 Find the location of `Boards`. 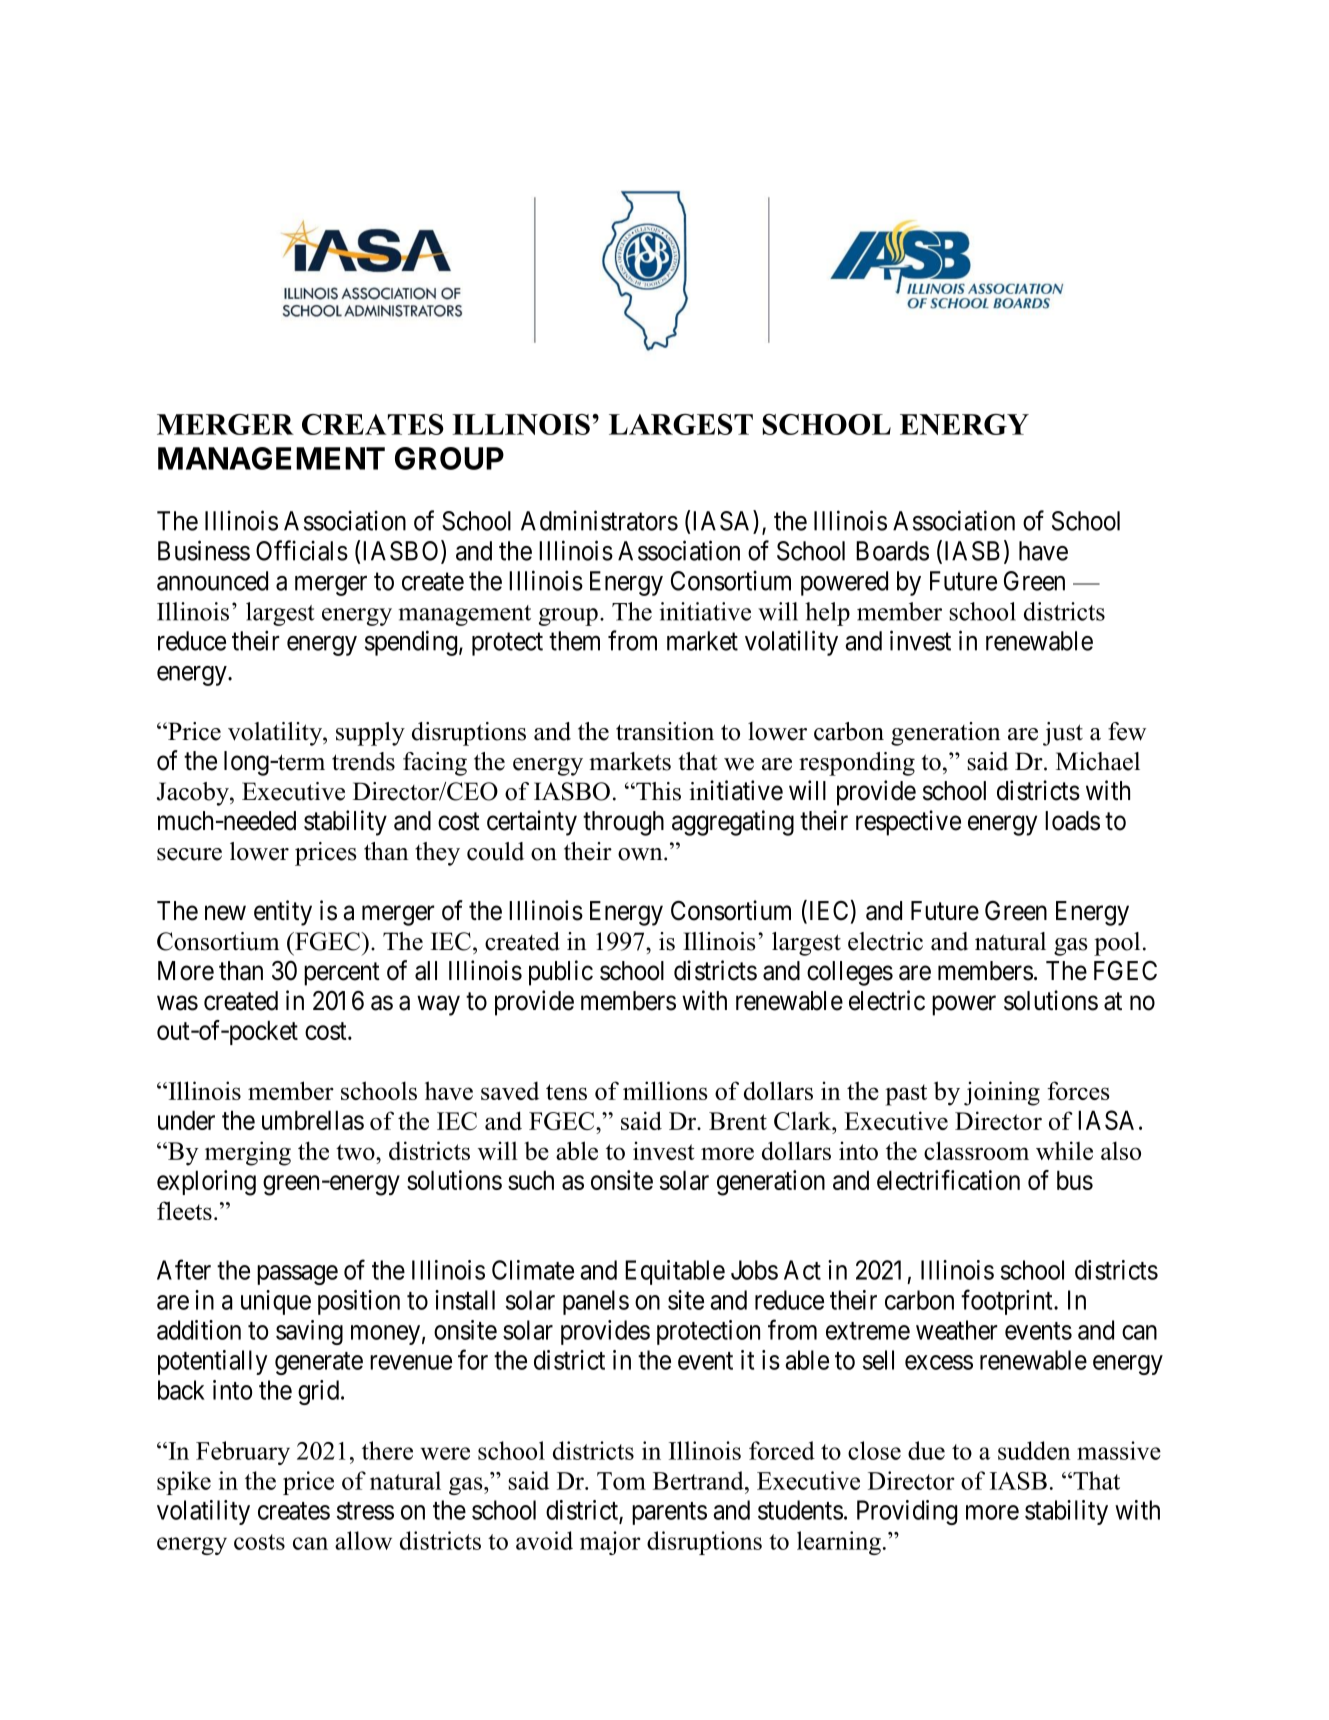

Boards is located at coordinates (892, 551).
